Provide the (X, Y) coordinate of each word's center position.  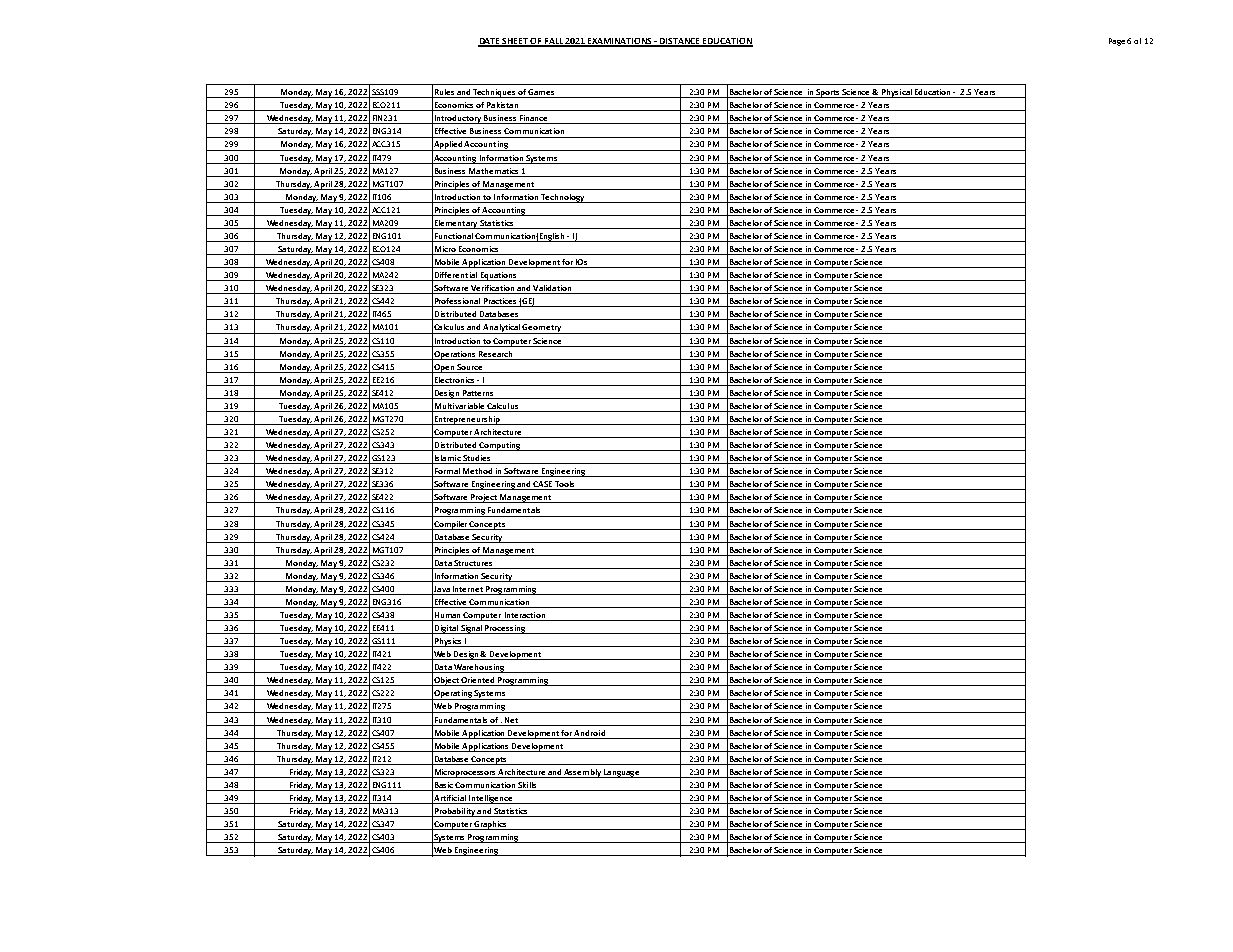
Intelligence (491, 799)
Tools (565, 485)
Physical (897, 93)
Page (1117, 42)
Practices (500, 302)
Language (621, 773)
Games (541, 93)
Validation (552, 289)
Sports (828, 93)
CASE (543, 485)
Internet (468, 589)
